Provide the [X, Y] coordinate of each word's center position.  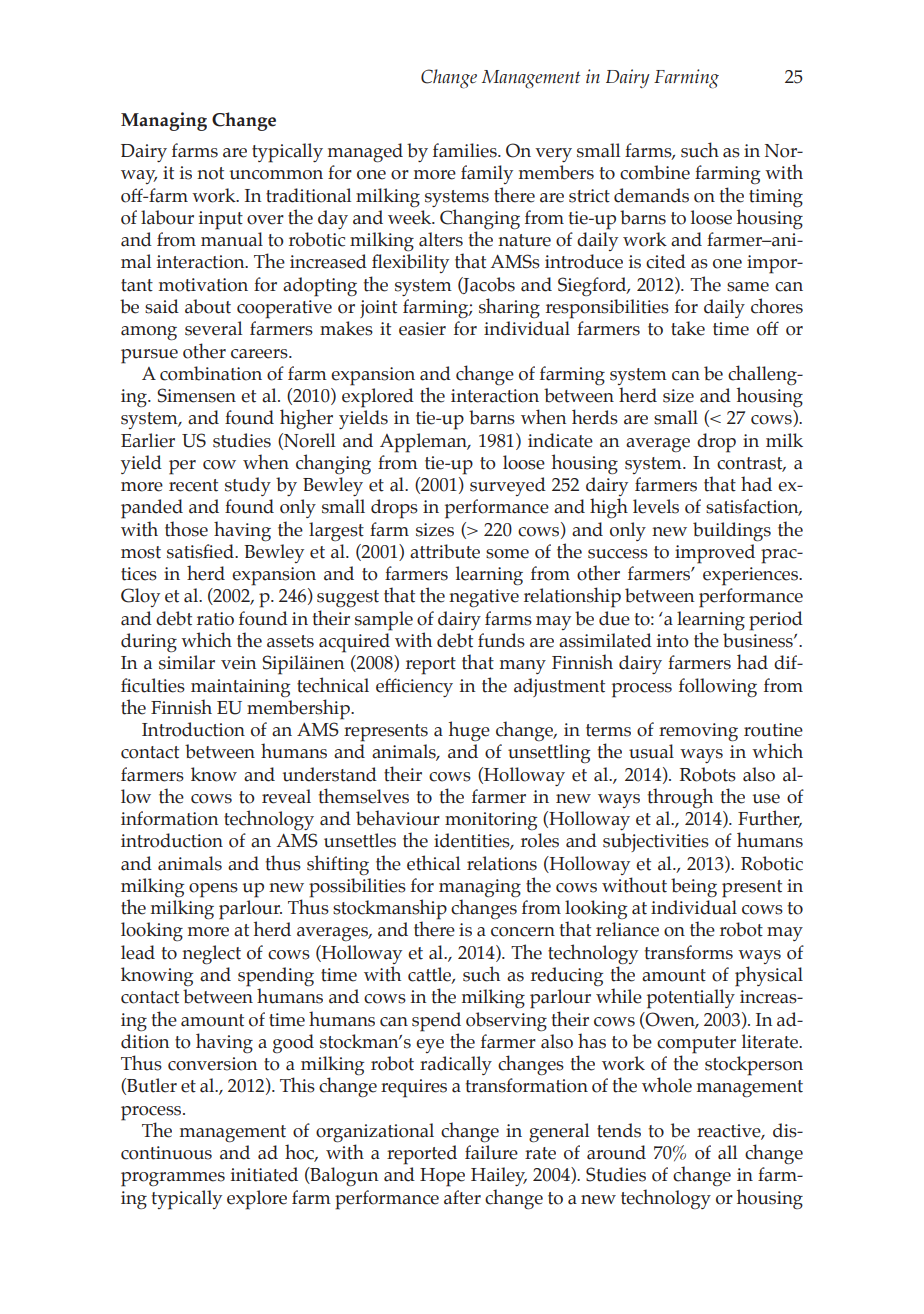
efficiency [414, 687]
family [487, 174]
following [718, 688]
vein [239, 663]
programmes [173, 1179]
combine [655, 172]
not [210, 173]
